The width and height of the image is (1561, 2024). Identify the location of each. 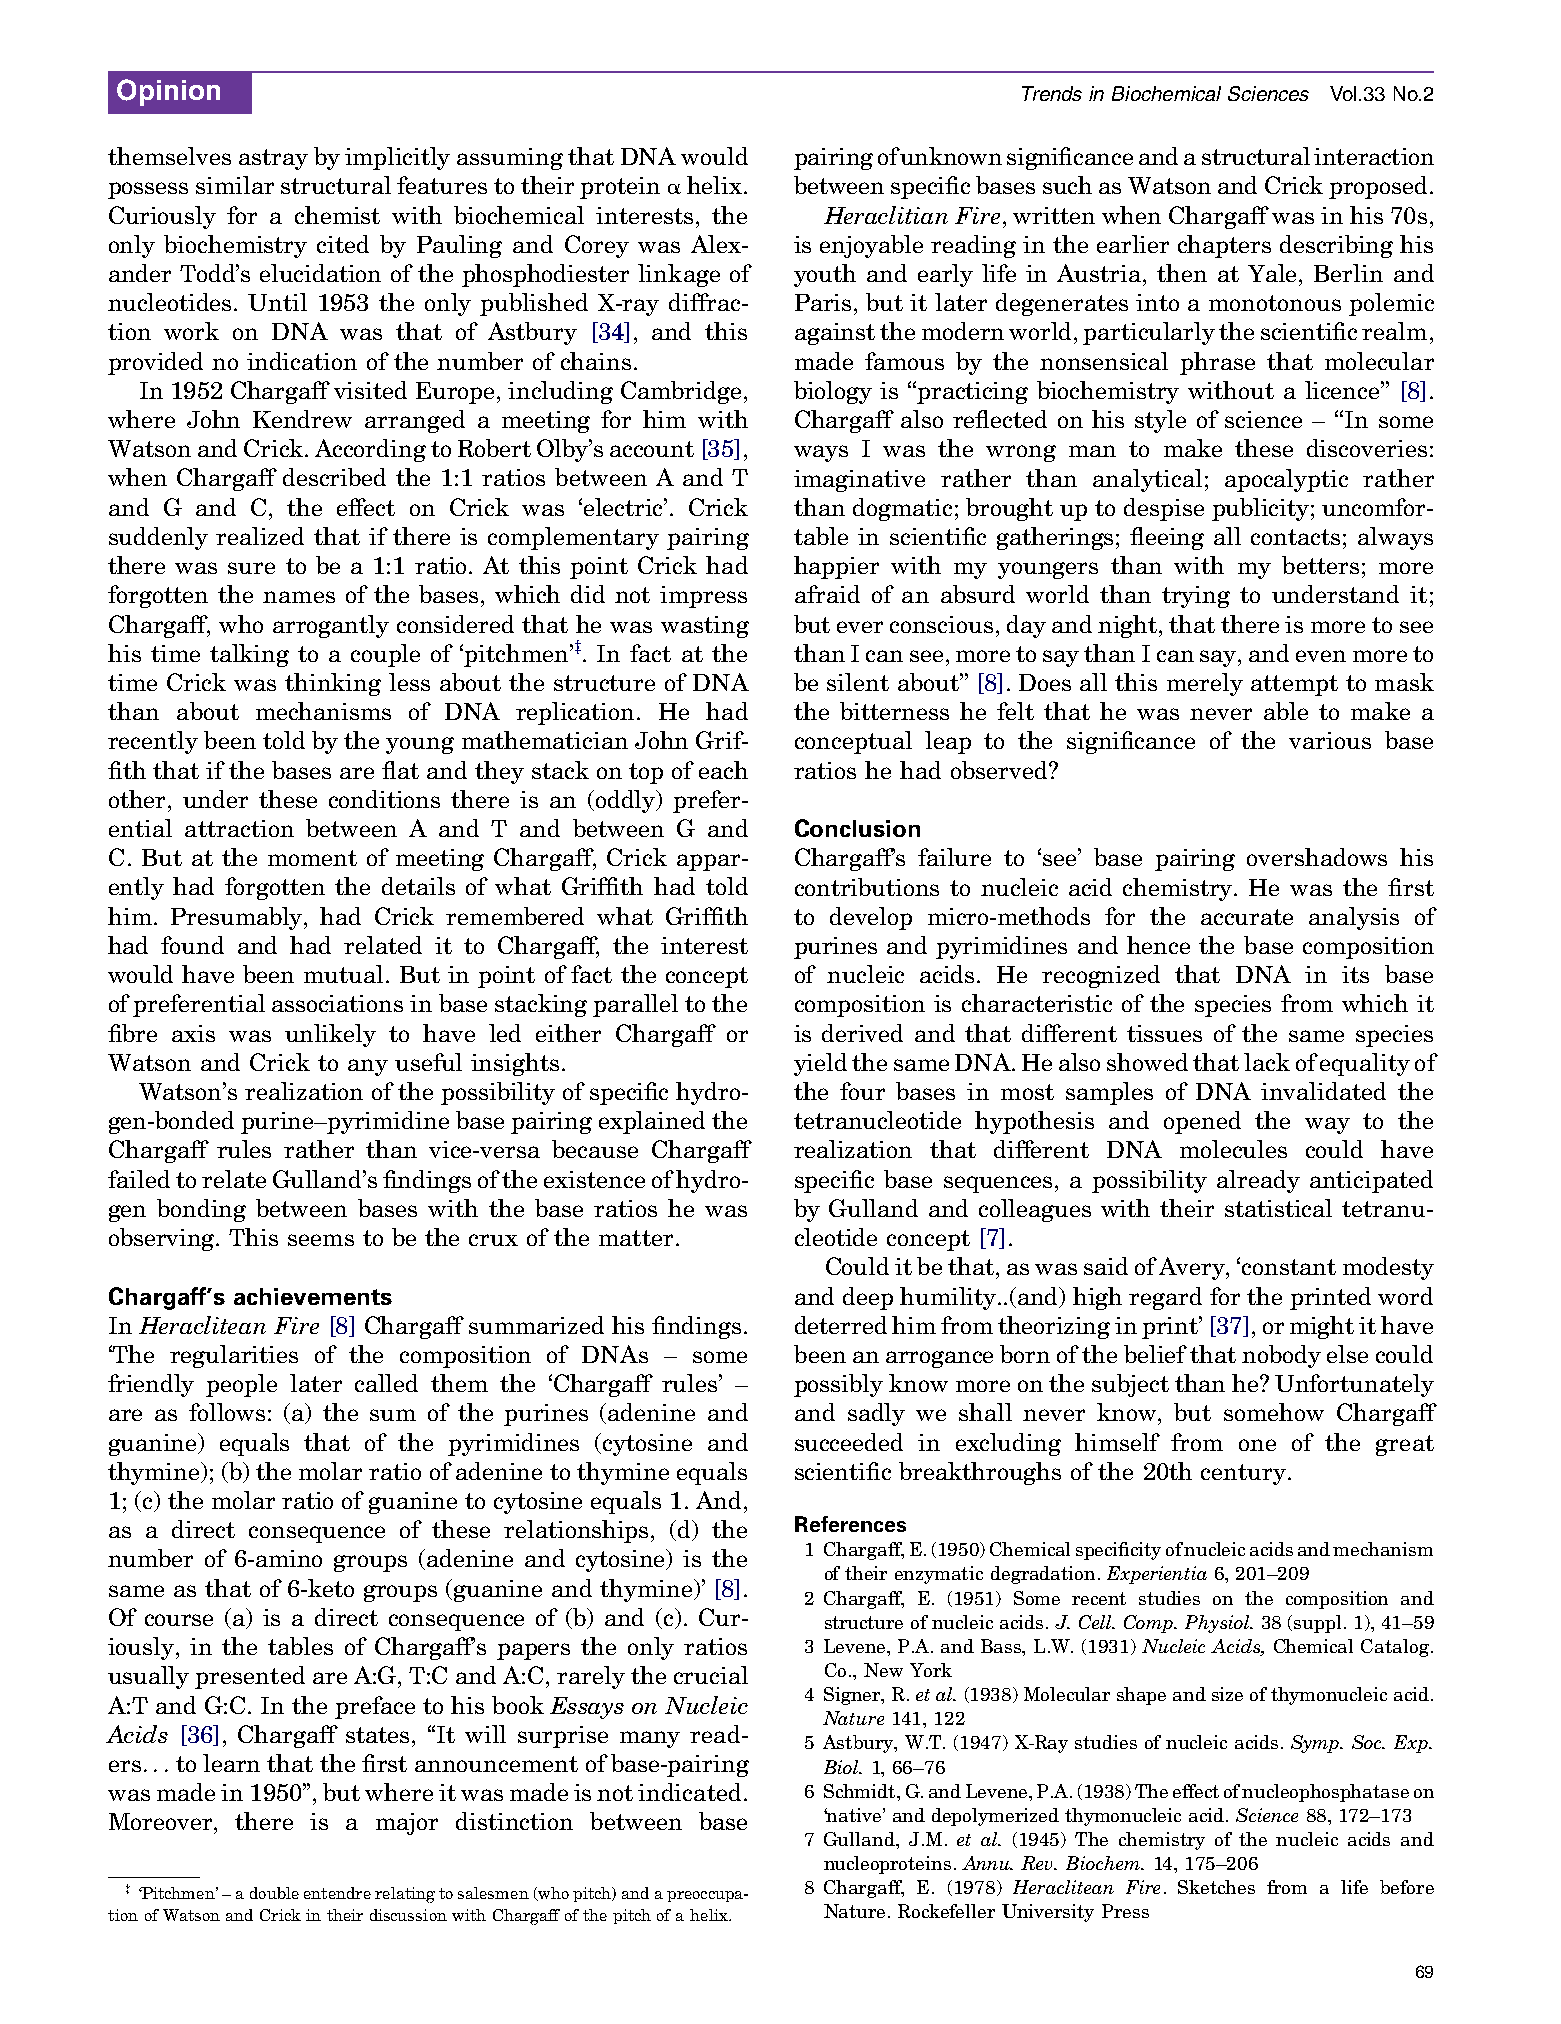
(723, 770).
